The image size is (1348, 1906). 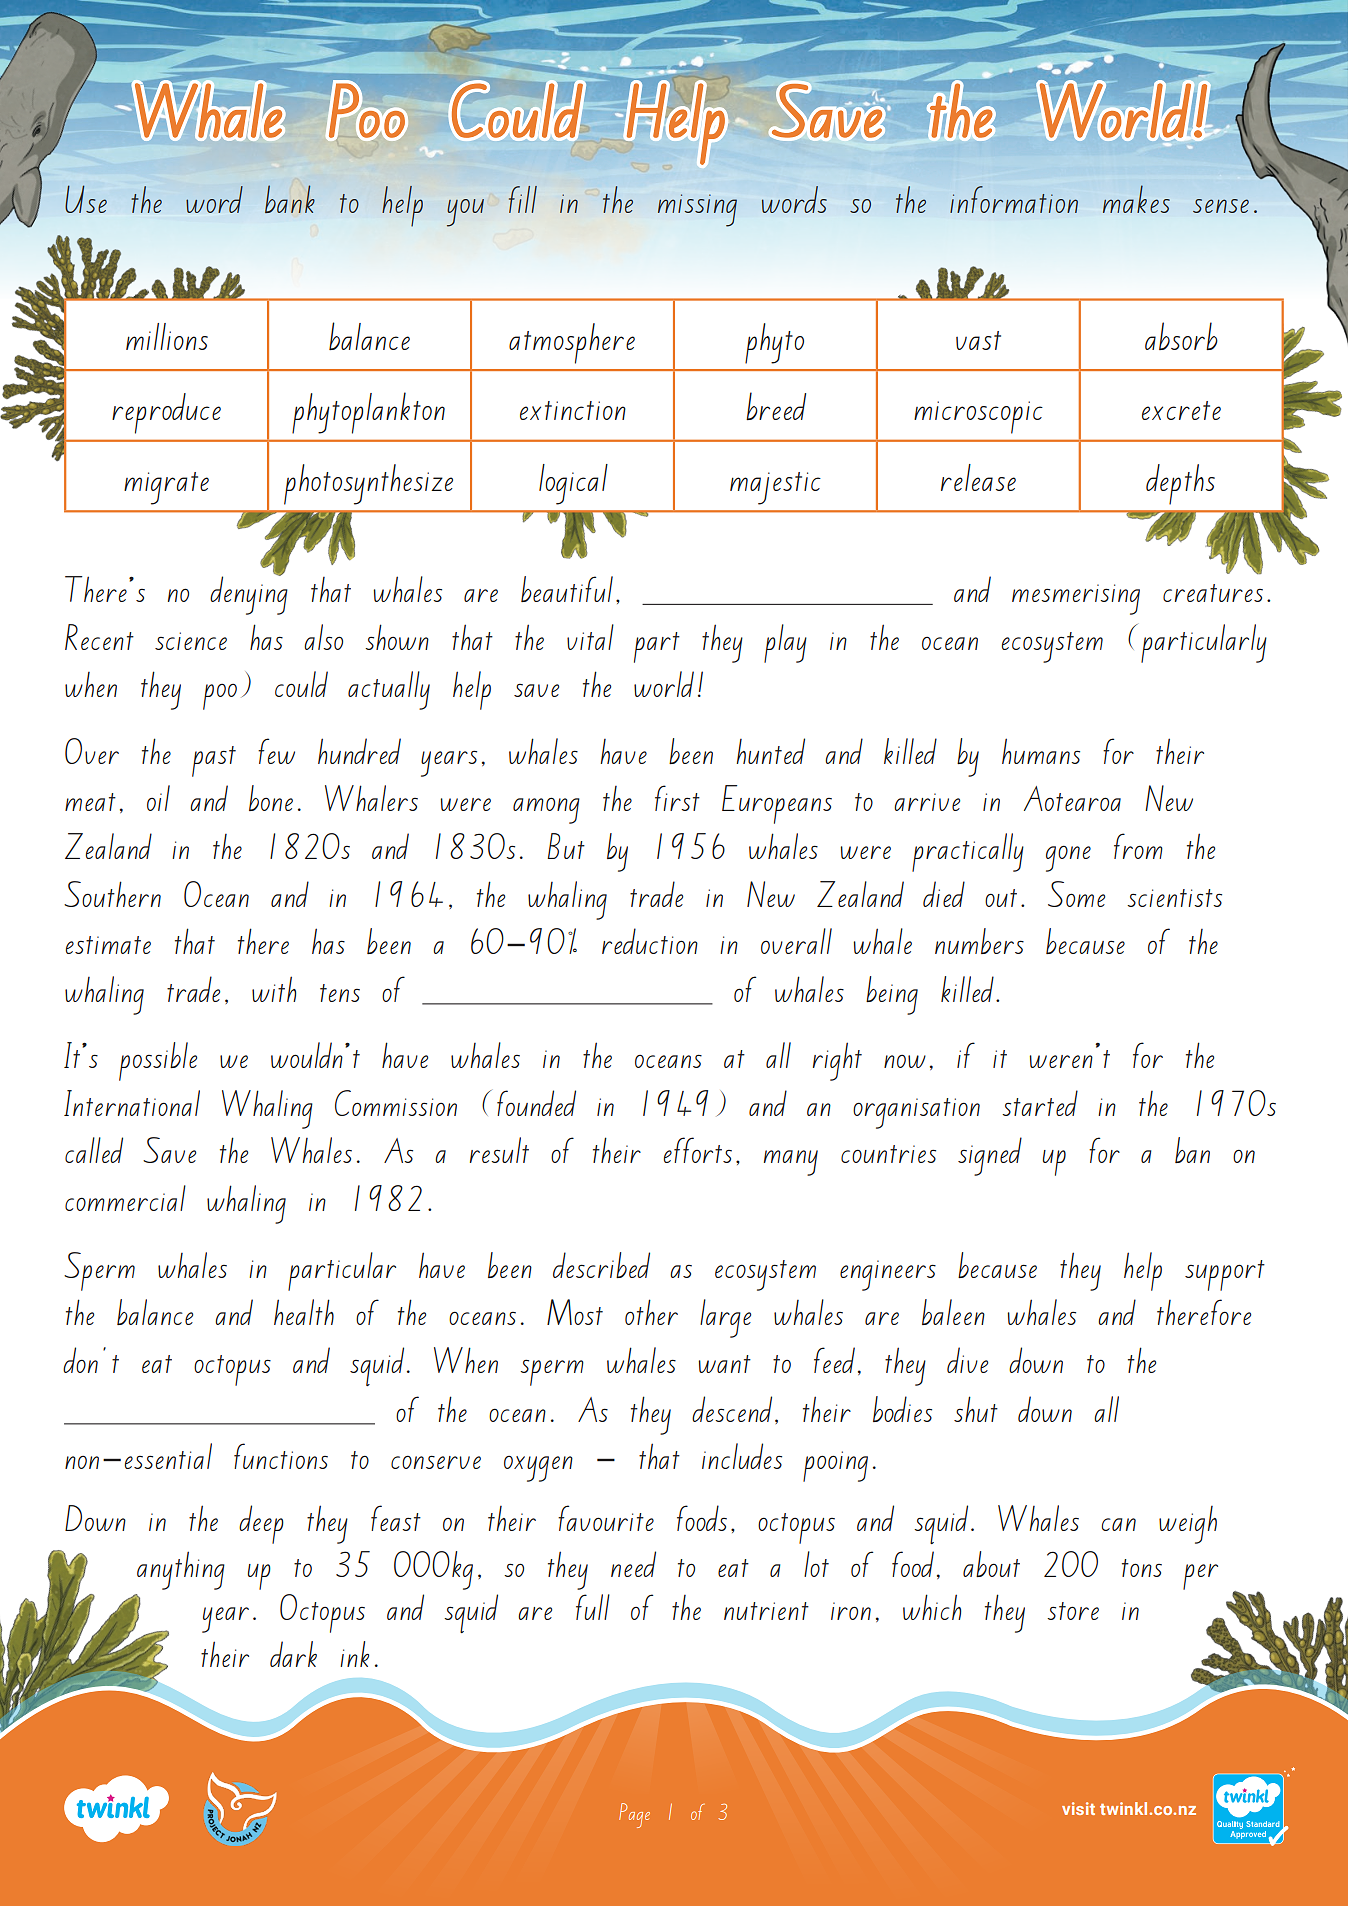 What do you see at coordinates (1040, 1103) in the screenshot?
I see `started` at bounding box center [1040, 1103].
